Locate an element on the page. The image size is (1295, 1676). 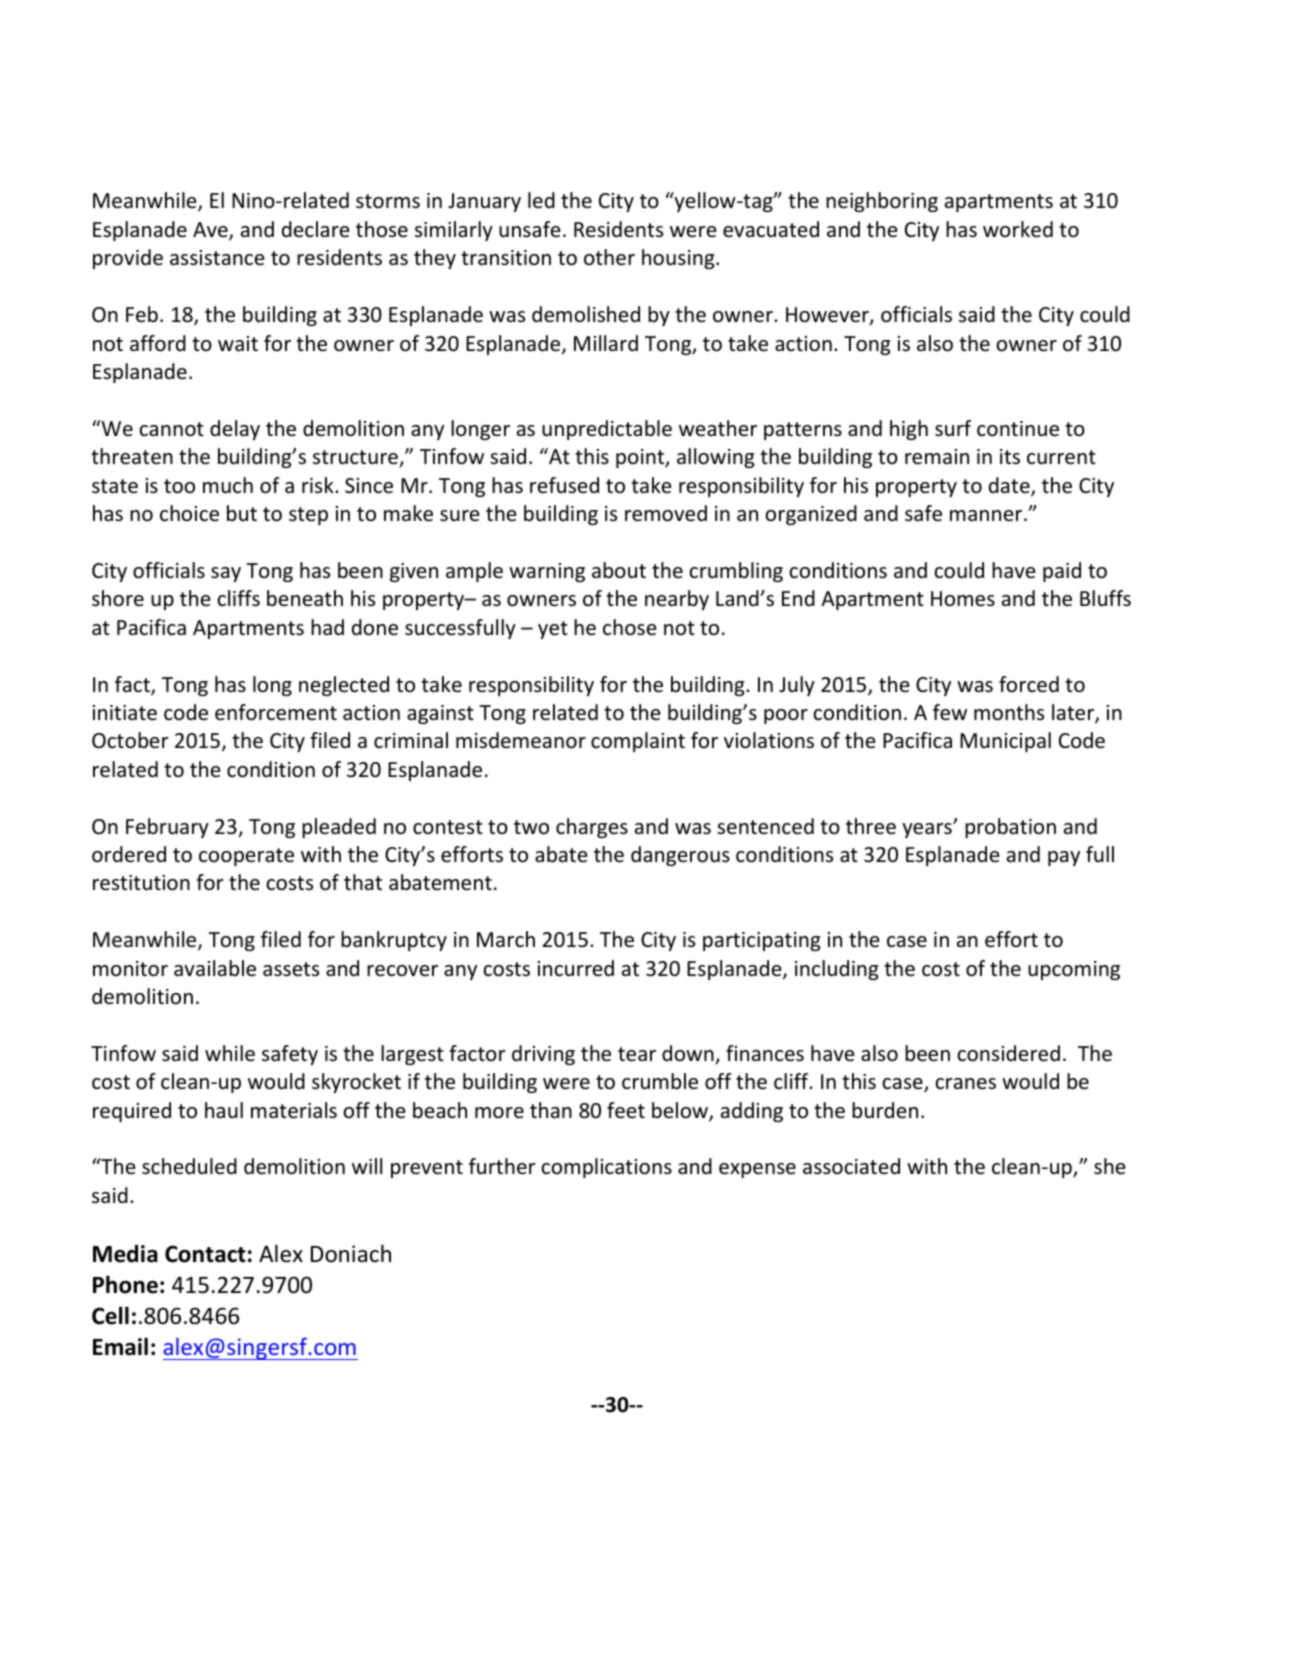
incurred is located at coordinates (576, 968).
